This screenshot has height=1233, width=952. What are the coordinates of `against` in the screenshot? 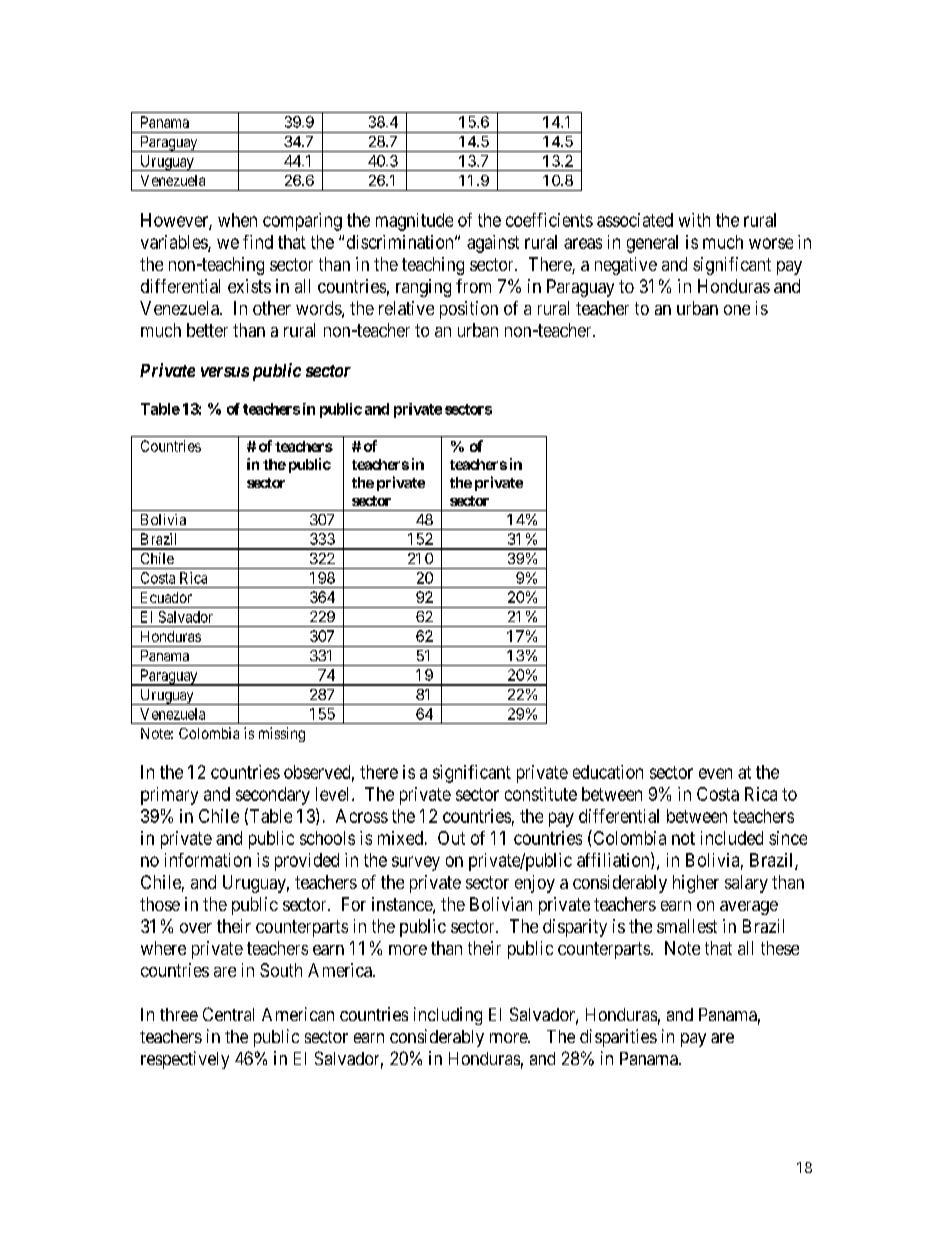 It's located at (493, 244).
